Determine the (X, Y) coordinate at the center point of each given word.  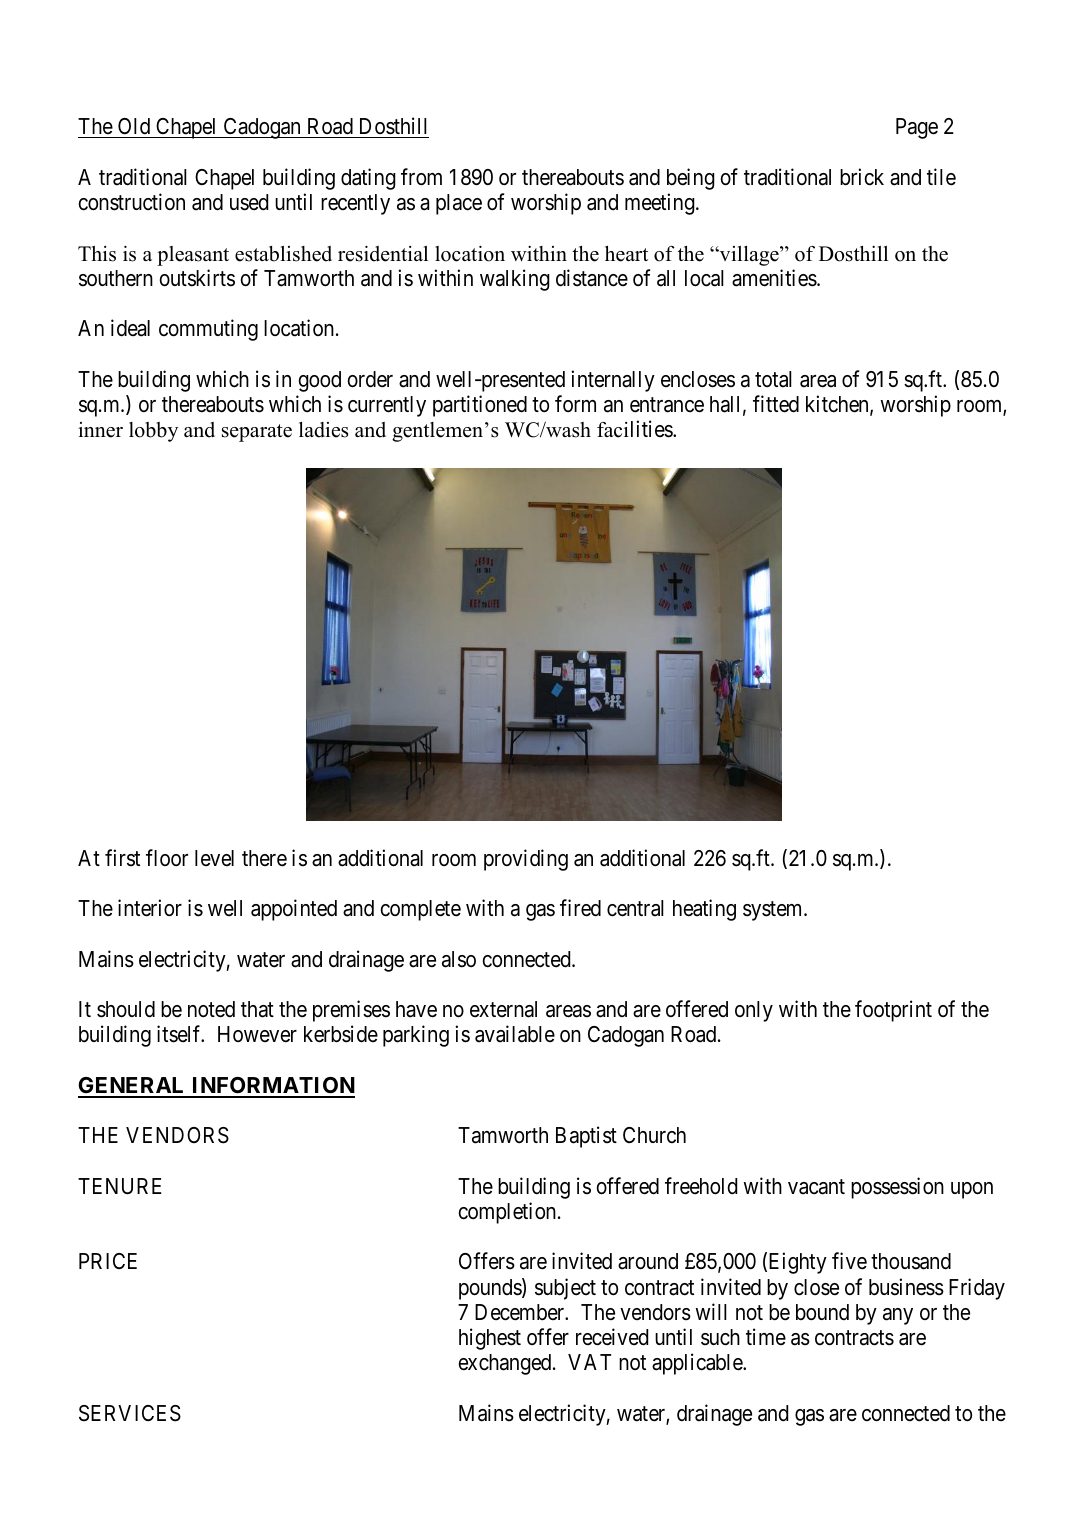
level (214, 858)
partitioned (480, 406)
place (459, 204)
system (774, 911)
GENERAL (133, 1087)
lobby (153, 432)
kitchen (838, 405)
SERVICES (130, 1413)
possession (897, 1188)
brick (862, 177)
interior (150, 908)
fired (580, 908)
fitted (776, 404)
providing (526, 860)
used (249, 202)
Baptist (586, 1137)
